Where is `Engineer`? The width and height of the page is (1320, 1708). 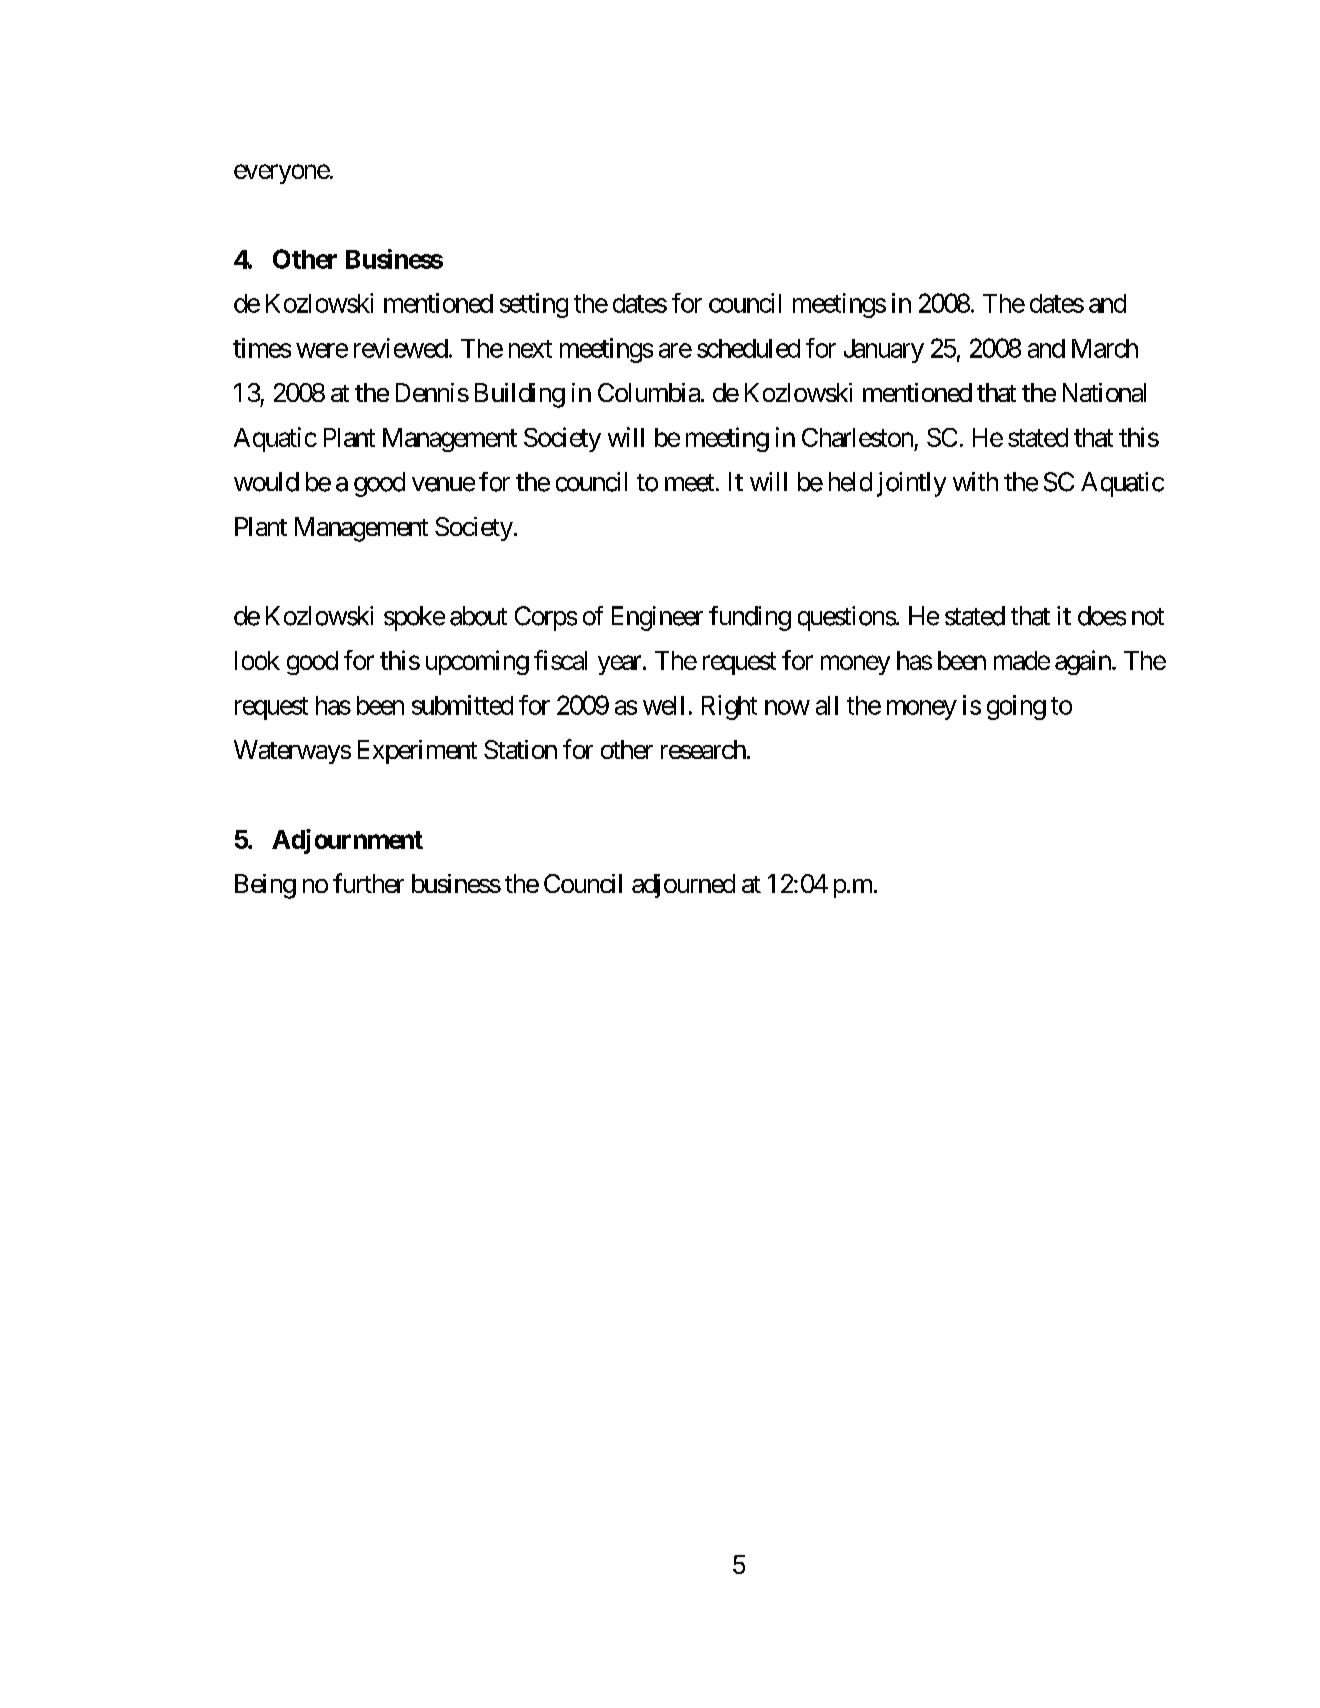
Engineer is located at coordinates (657, 618).
